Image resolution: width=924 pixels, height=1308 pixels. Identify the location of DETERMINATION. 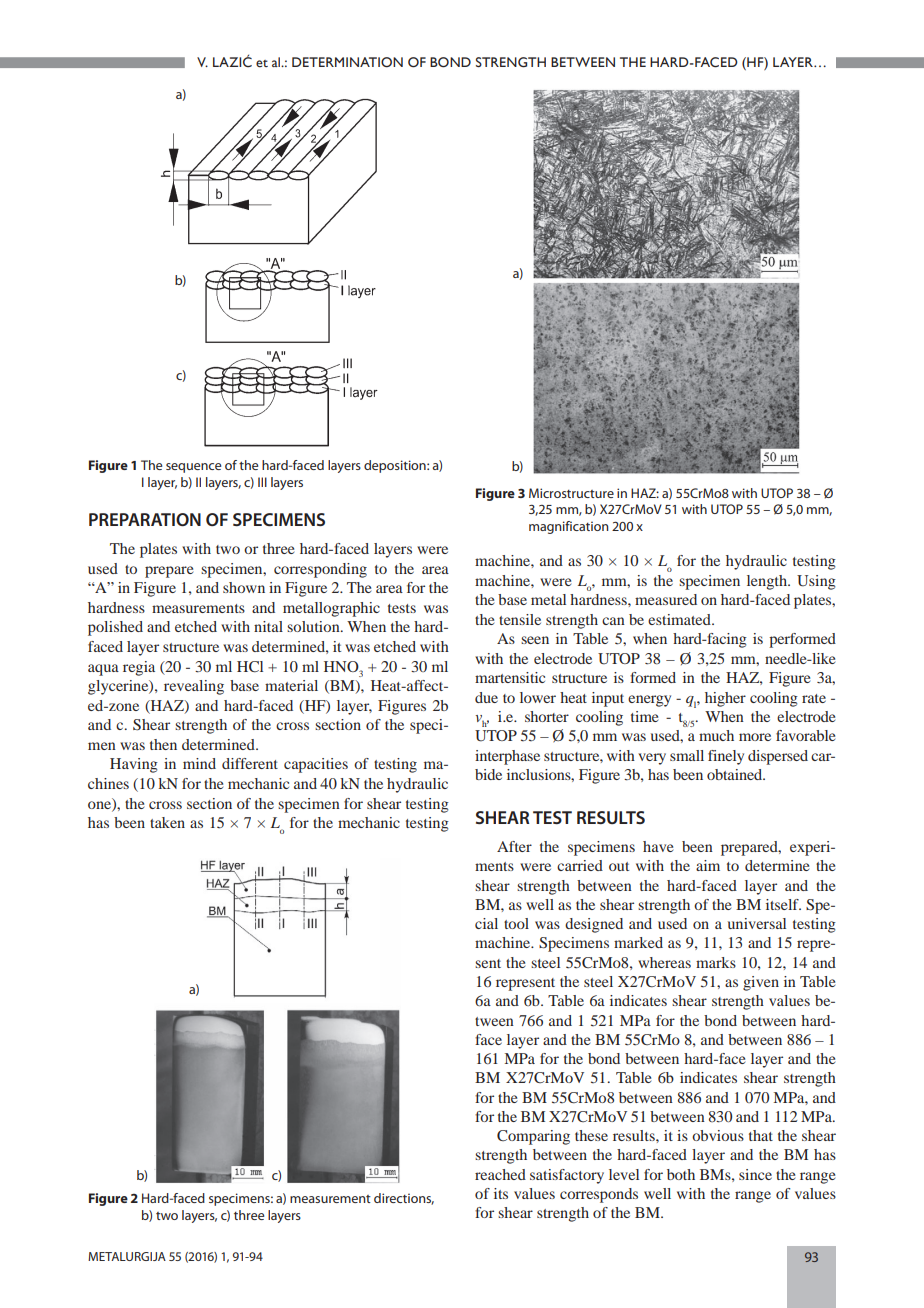
(347, 62).
